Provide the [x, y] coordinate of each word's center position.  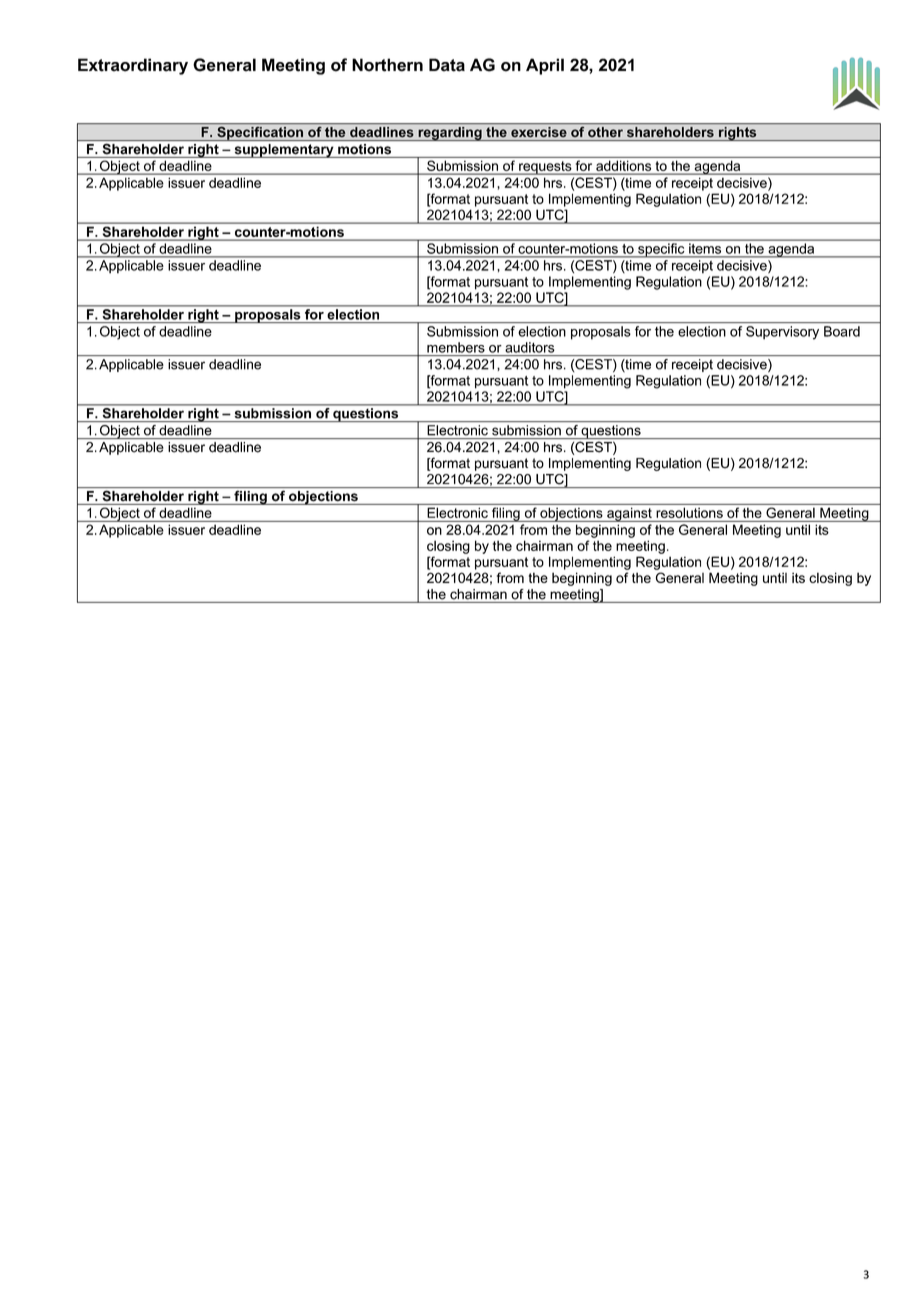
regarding [450, 134]
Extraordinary [133, 66]
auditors [529, 347]
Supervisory [782, 333]
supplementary [284, 151]
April [545, 66]
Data [447, 65]
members [456, 347]
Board [842, 331]
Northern [387, 65]
